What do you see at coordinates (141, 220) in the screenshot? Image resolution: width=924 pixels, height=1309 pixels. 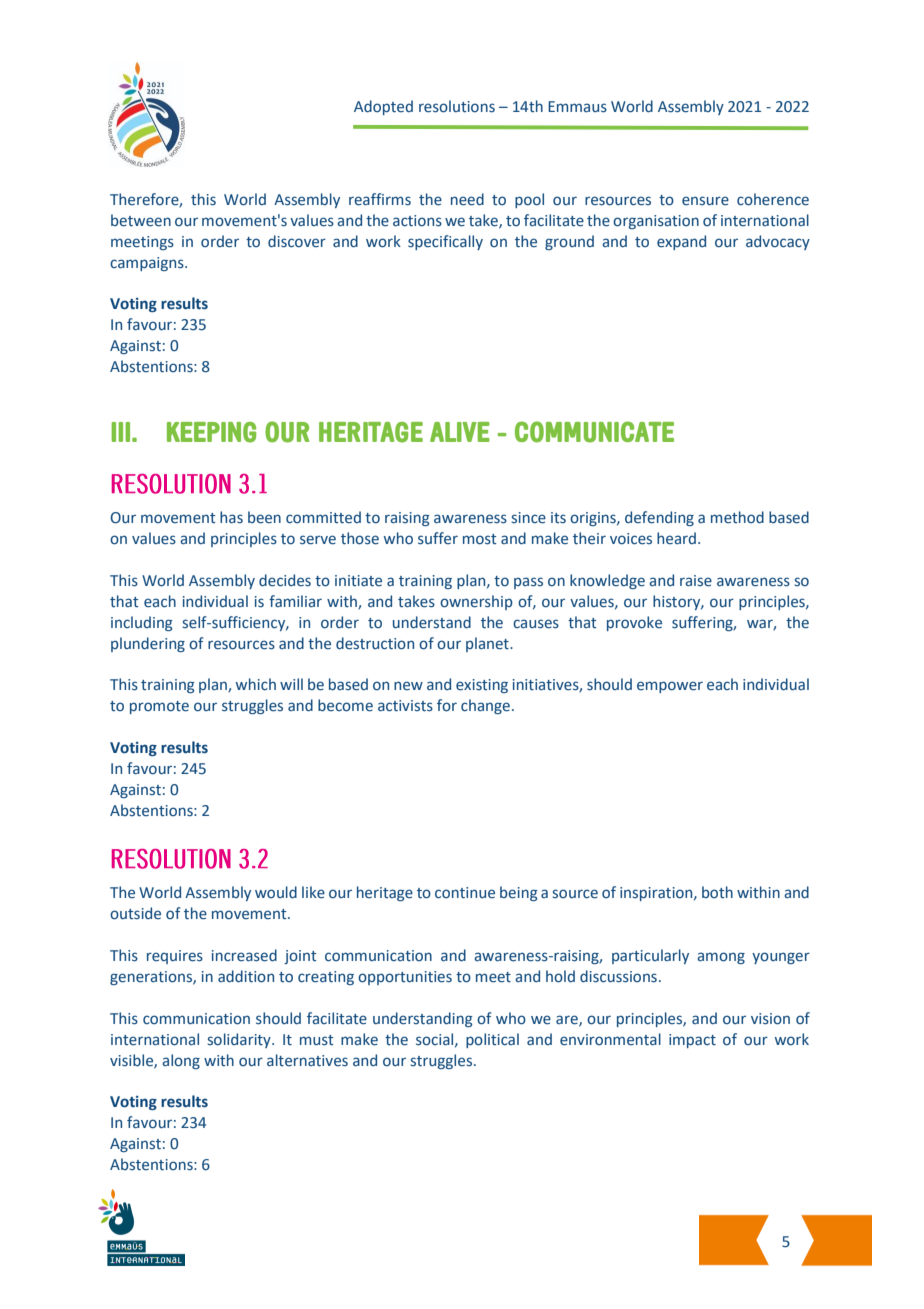 I see `between` at bounding box center [141, 220].
